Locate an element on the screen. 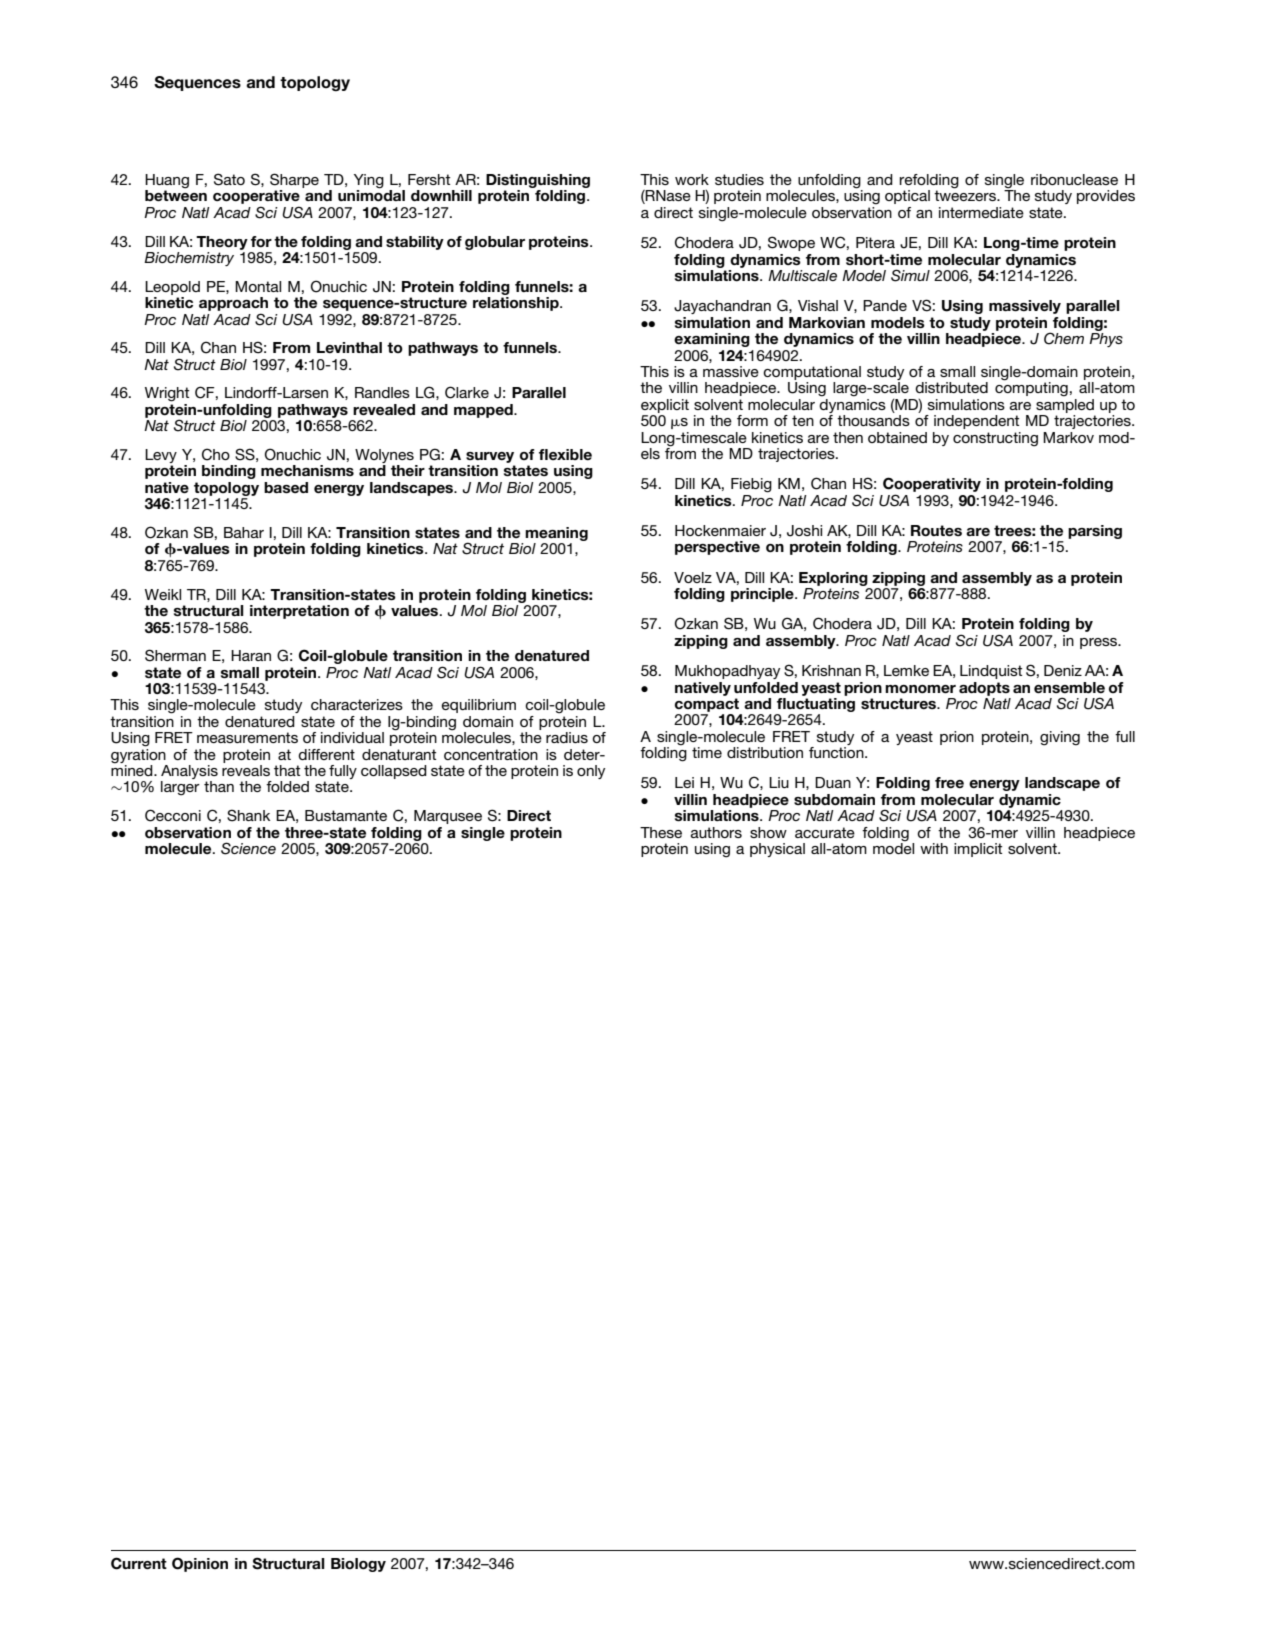 The width and height of the screenshot is (1261, 1635). Current is located at coordinates (139, 1563).
